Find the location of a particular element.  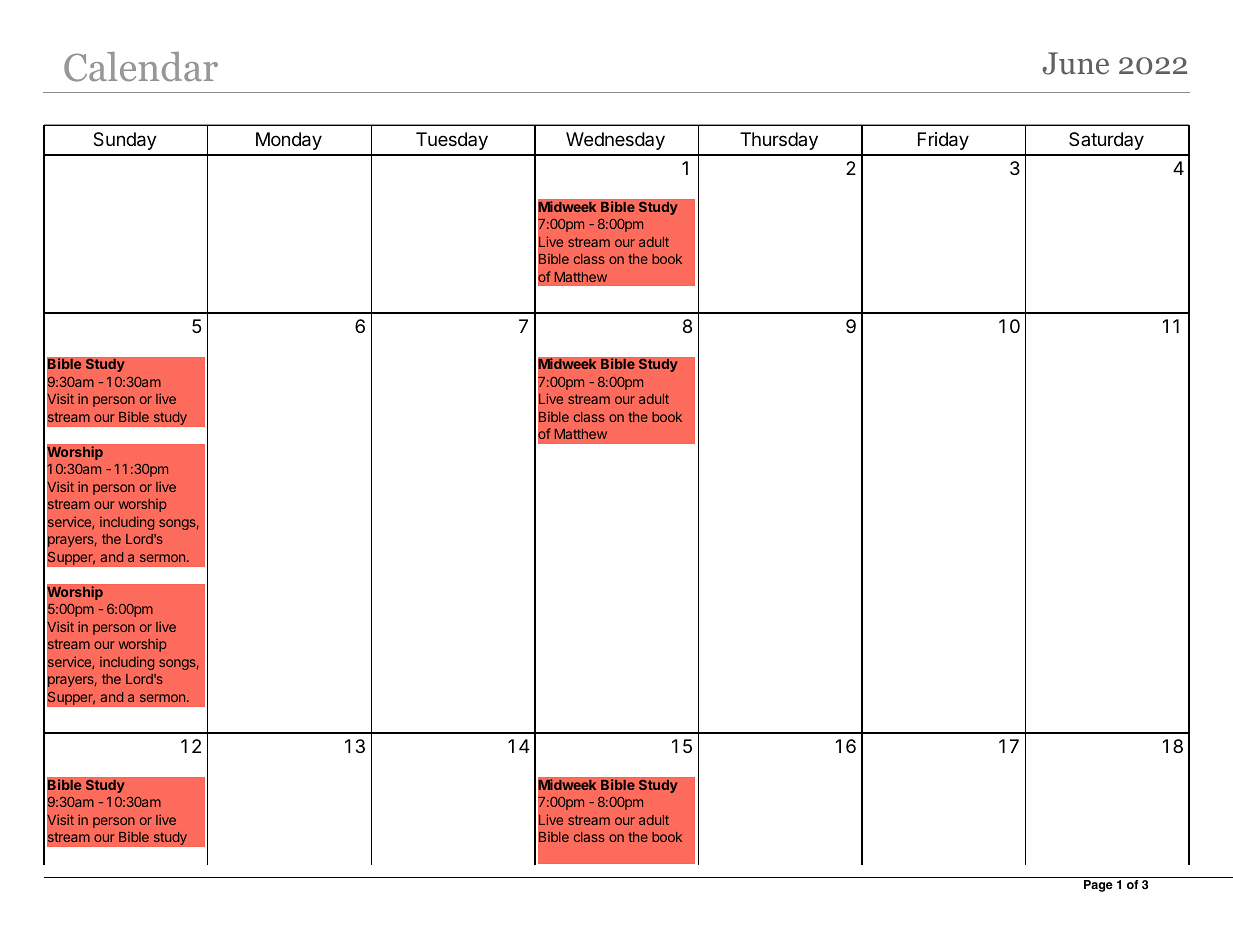

Friday is located at coordinates (943, 141).
